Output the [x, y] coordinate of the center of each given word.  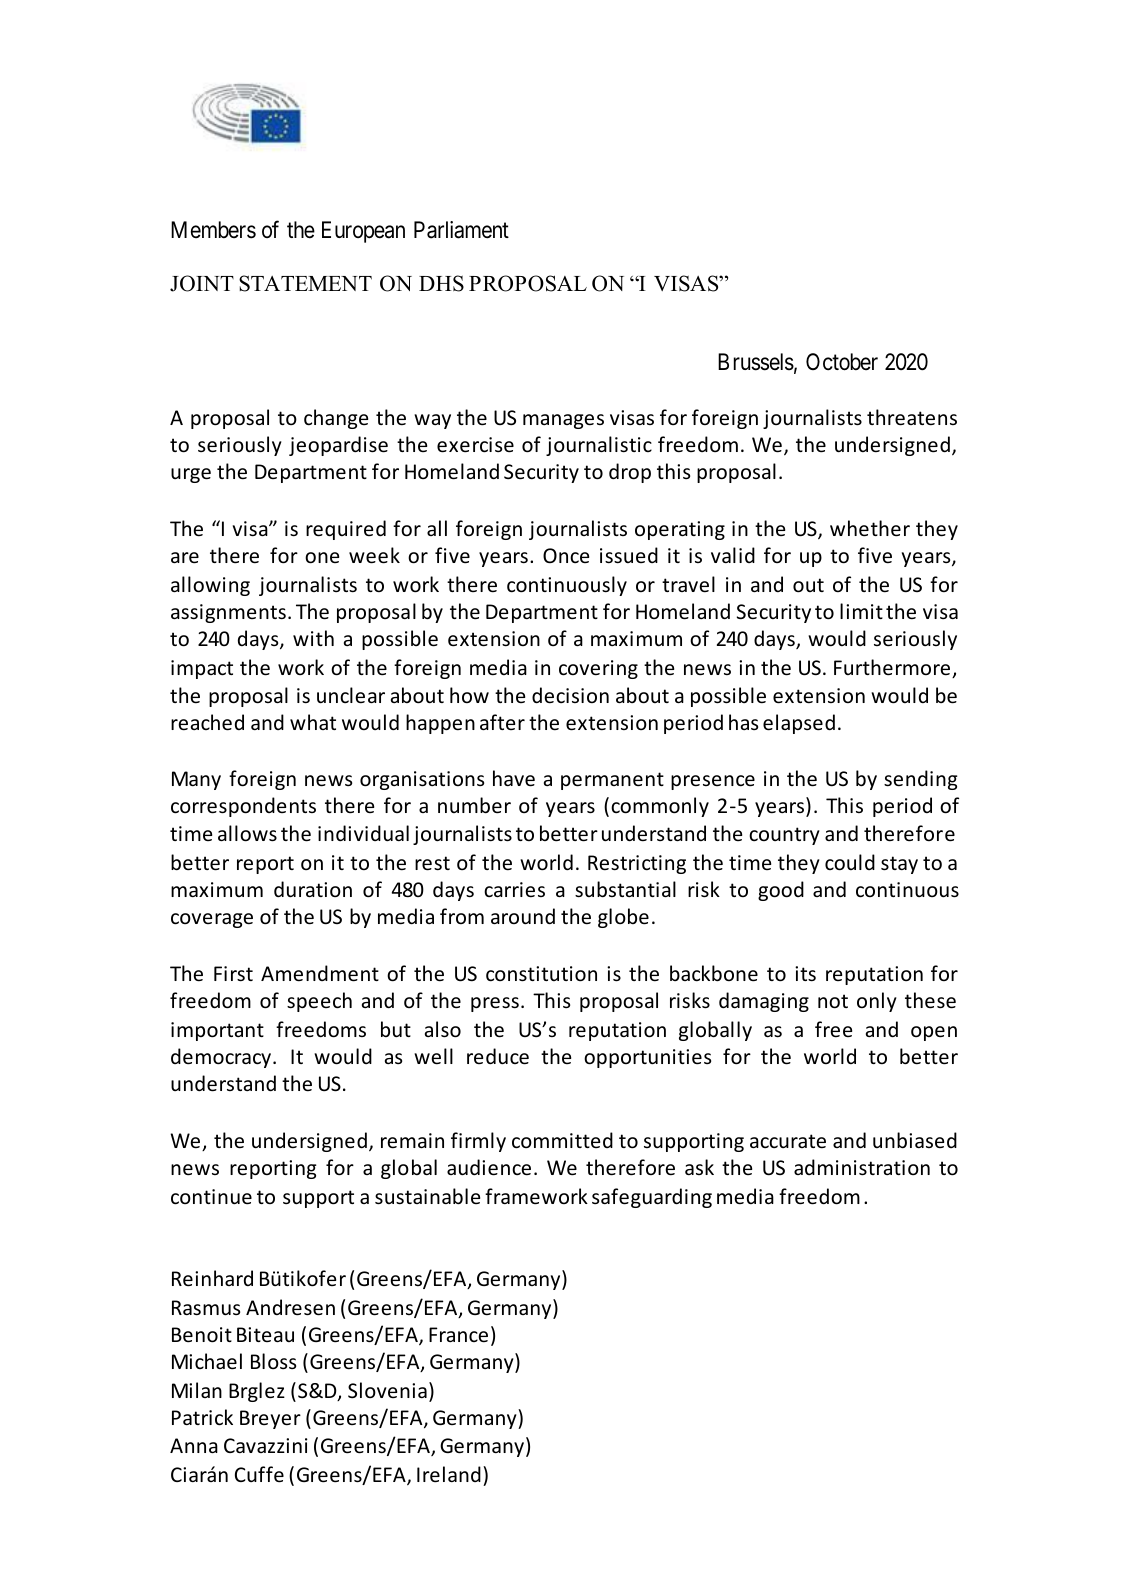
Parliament [461, 230]
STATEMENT [305, 283]
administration [862, 1167]
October [842, 362]
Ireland [449, 1474]
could [850, 862]
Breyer [270, 1419]
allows [247, 833]
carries [514, 890]
